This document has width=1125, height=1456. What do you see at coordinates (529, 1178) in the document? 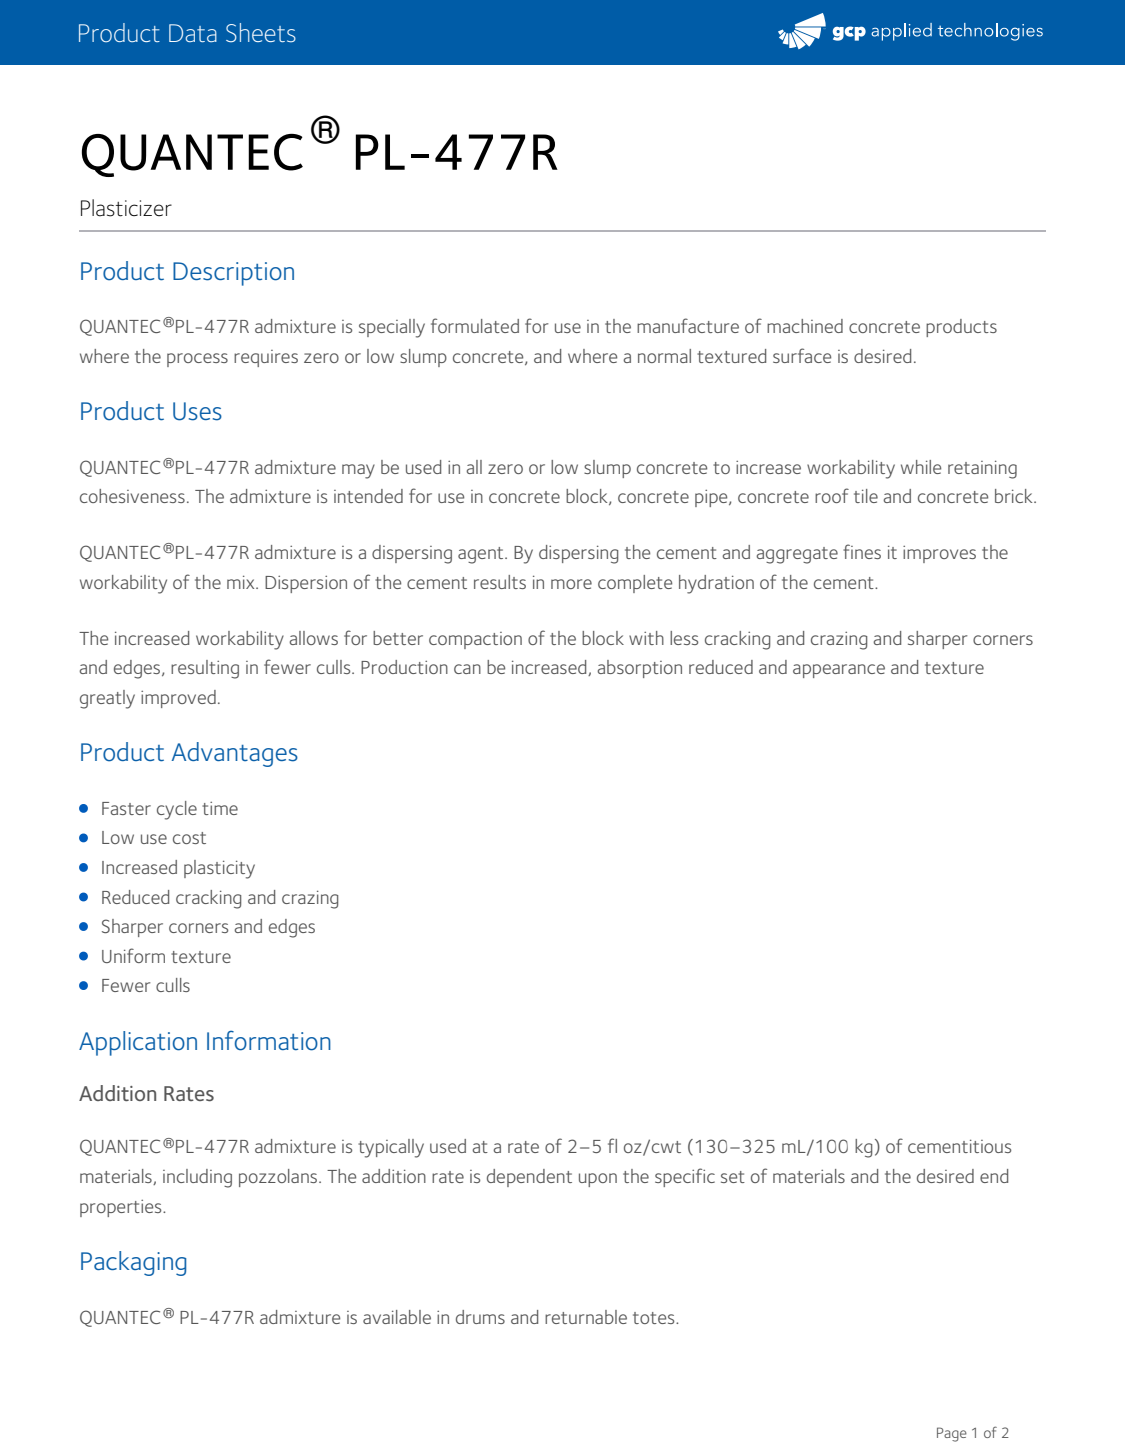
I see `dependent` at bounding box center [529, 1178].
